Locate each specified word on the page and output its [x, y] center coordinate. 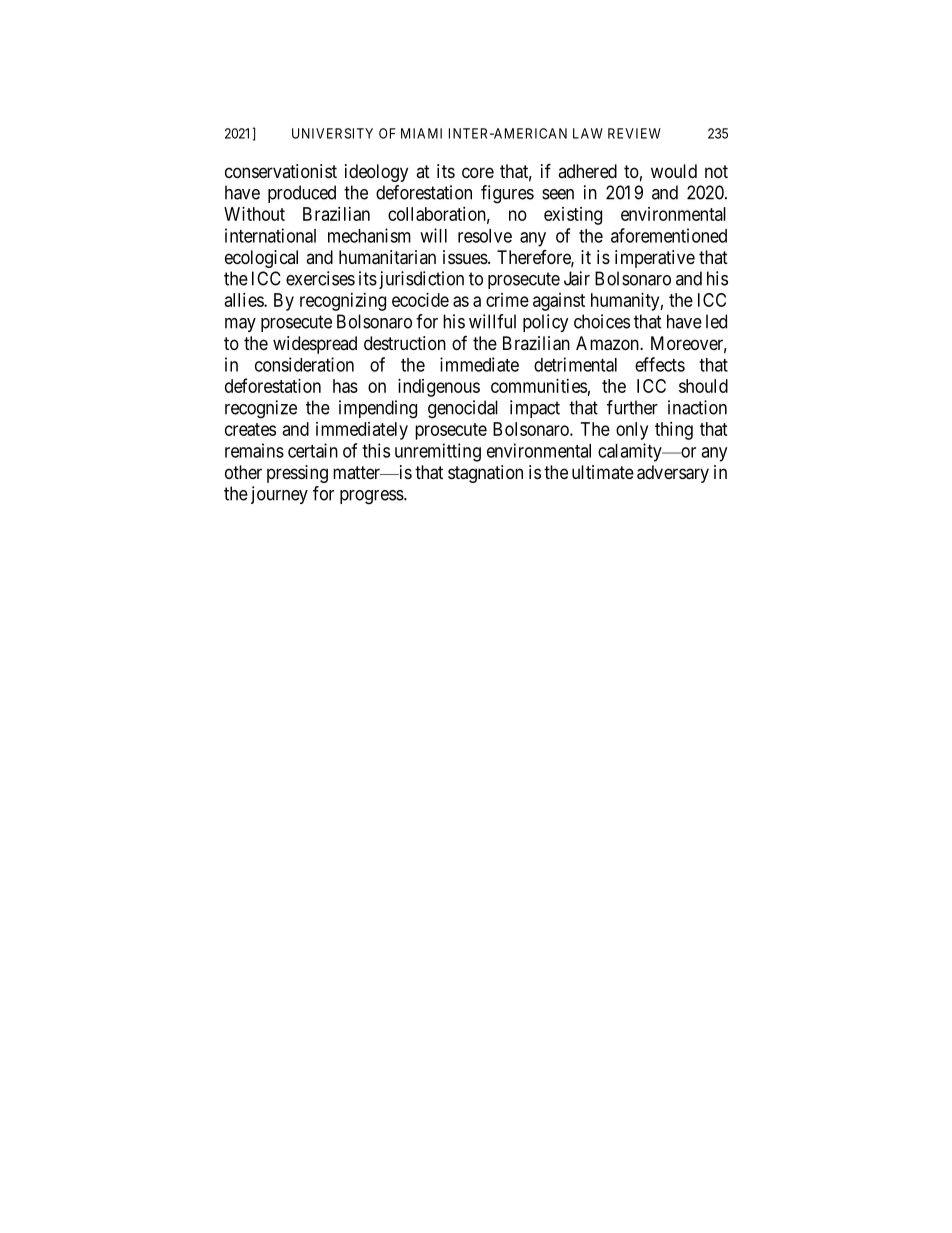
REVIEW [634, 133]
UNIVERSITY [332, 133]
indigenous [439, 388]
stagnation [485, 474]
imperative [655, 259]
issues [465, 257]
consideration [304, 364]
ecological [261, 259]
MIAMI [421, 133]
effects [660, 364]
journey [279, 495]
